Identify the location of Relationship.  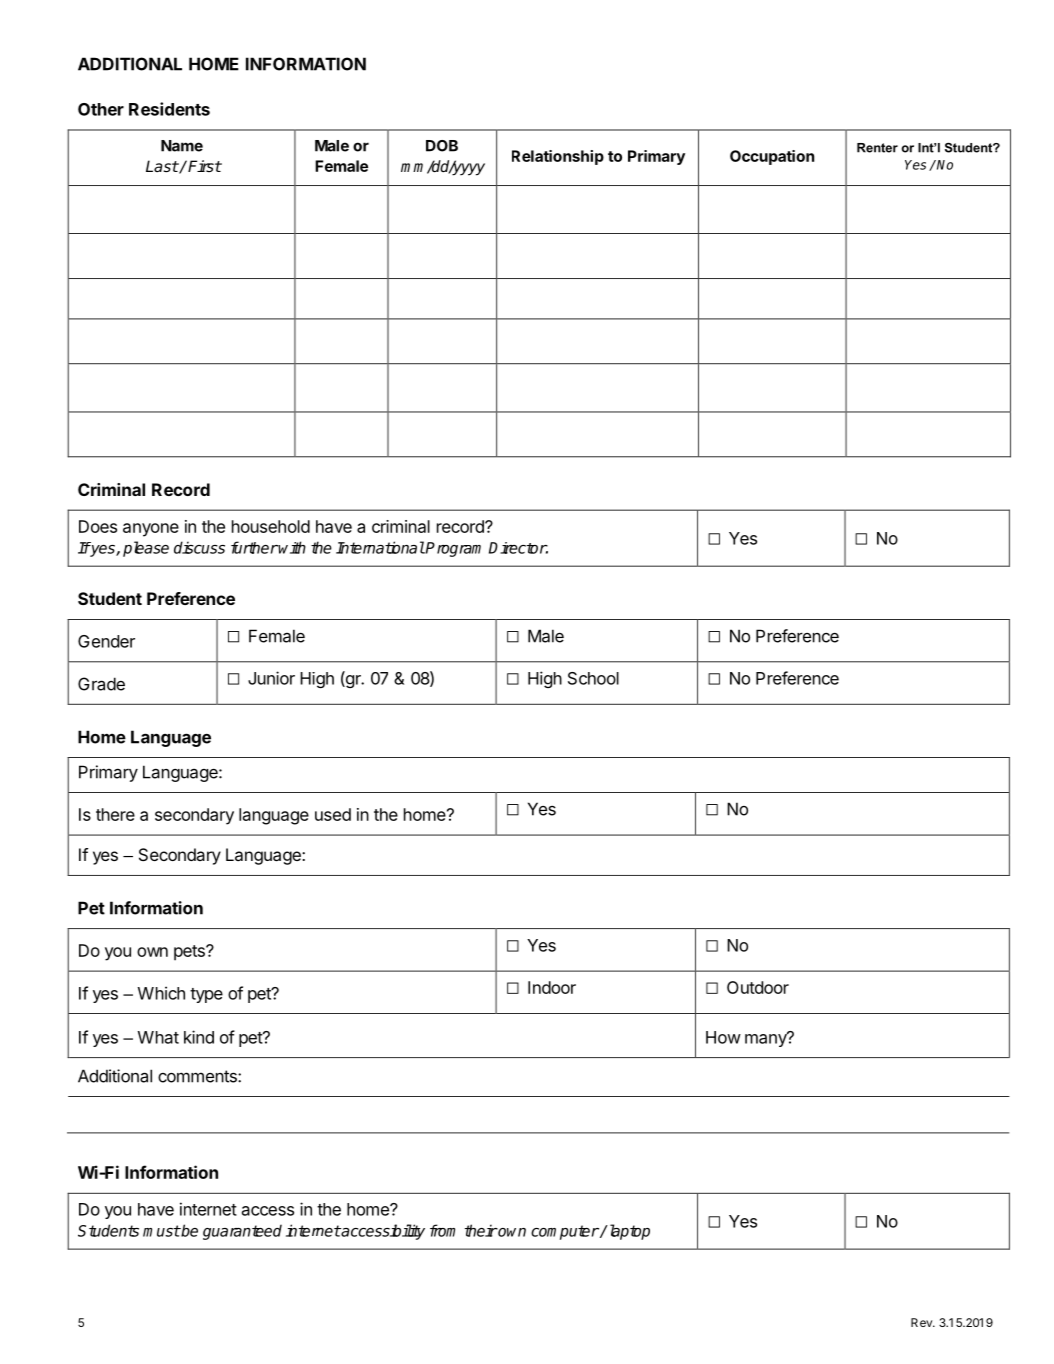
(558, 157).
